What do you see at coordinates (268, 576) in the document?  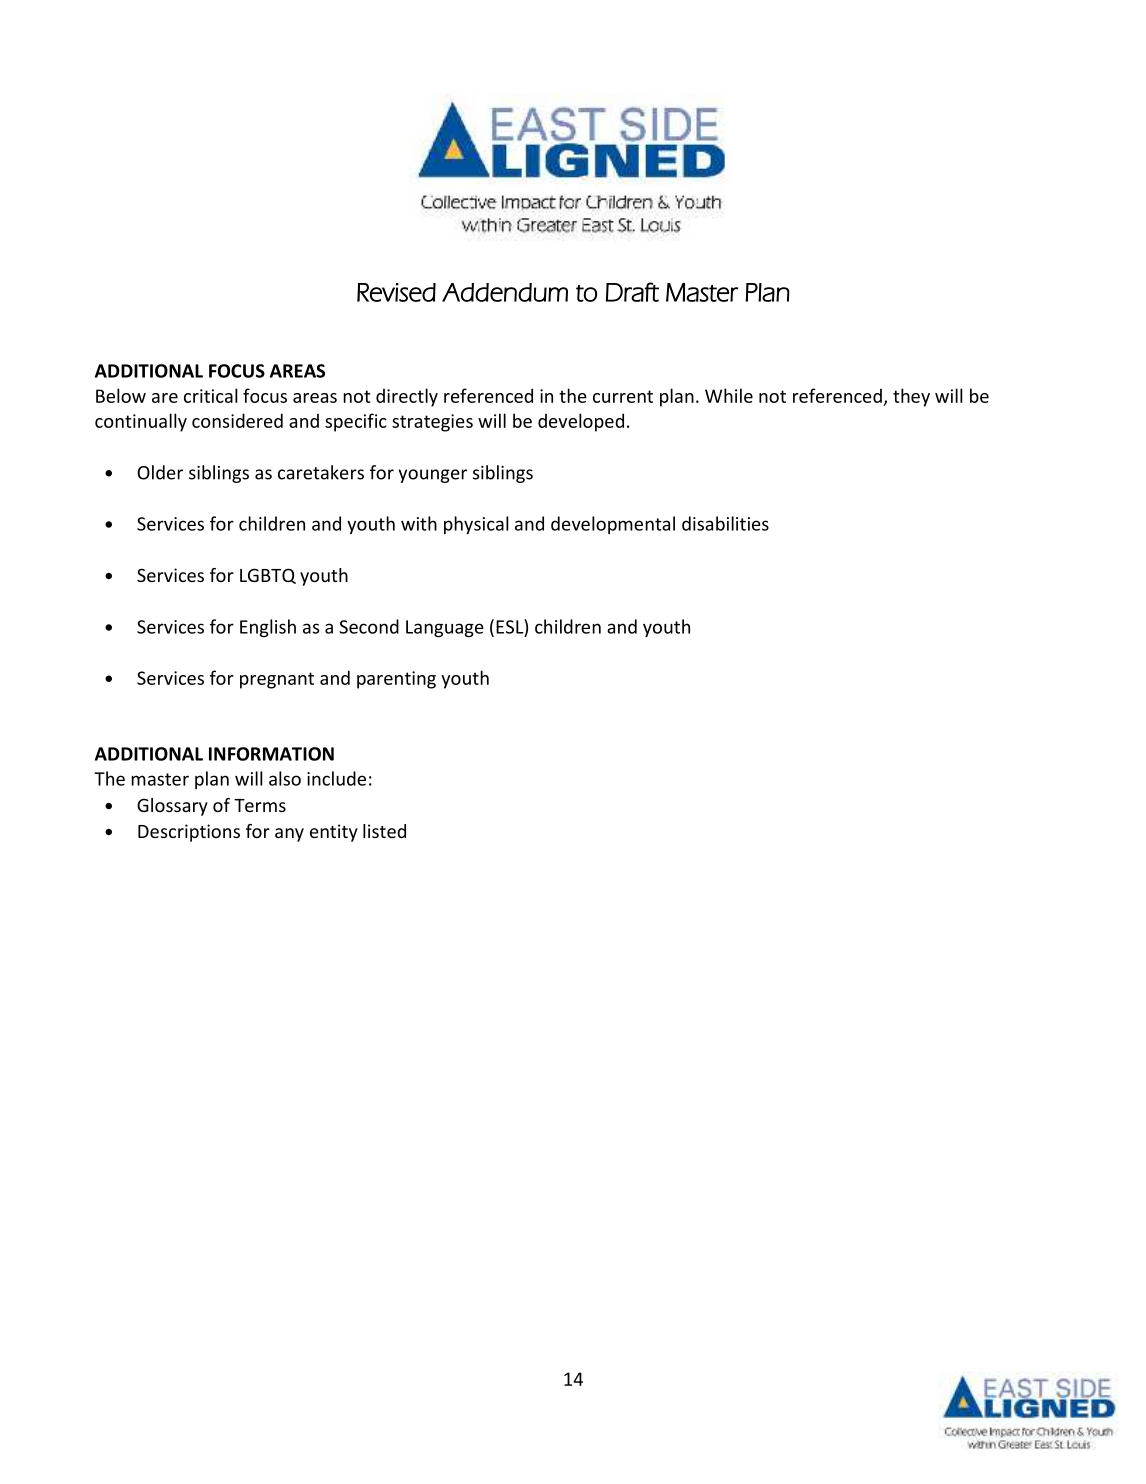 I see `LGBTQ` at bounding box center [268, 576].
